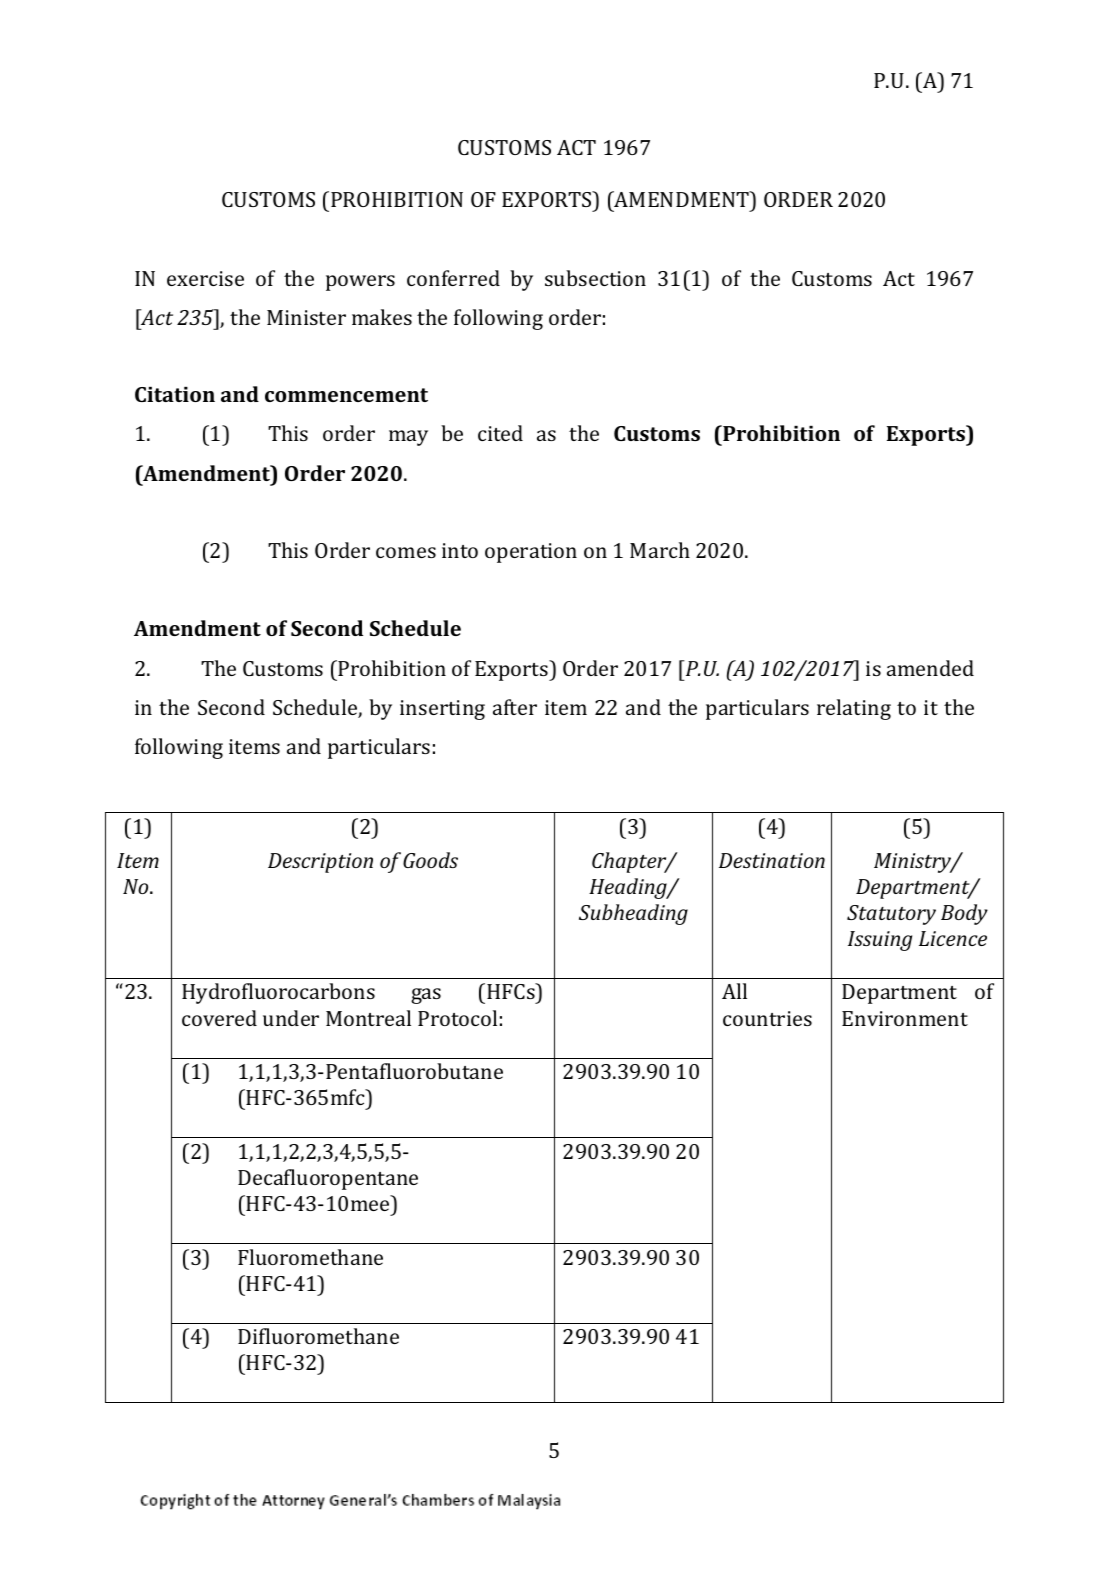  Describe the element at coordinates (905, 1018) in the image. I see `Environment` at that location.
